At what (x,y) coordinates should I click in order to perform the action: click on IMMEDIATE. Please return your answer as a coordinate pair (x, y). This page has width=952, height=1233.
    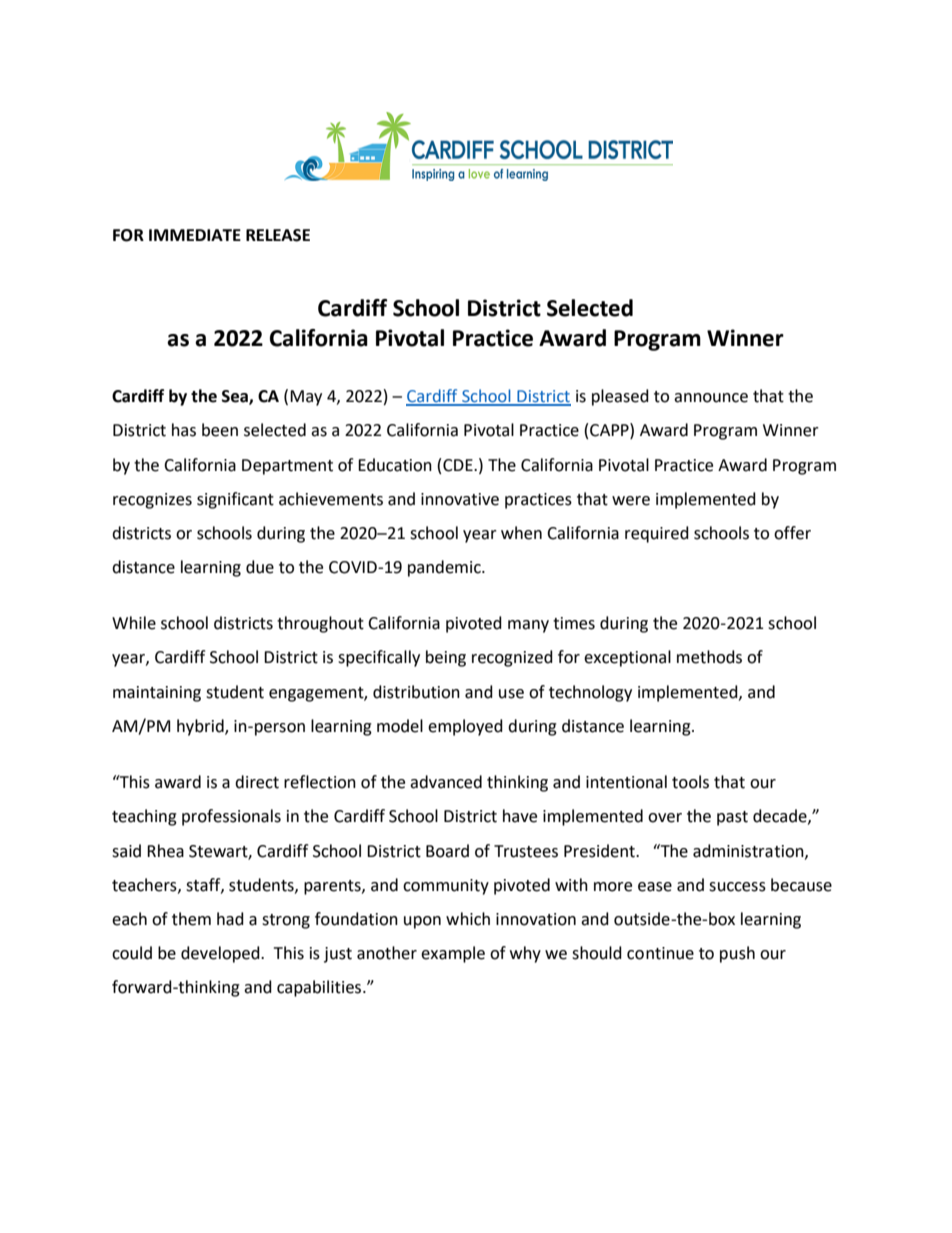
    Looking at the image, I should click on (195, 235).
